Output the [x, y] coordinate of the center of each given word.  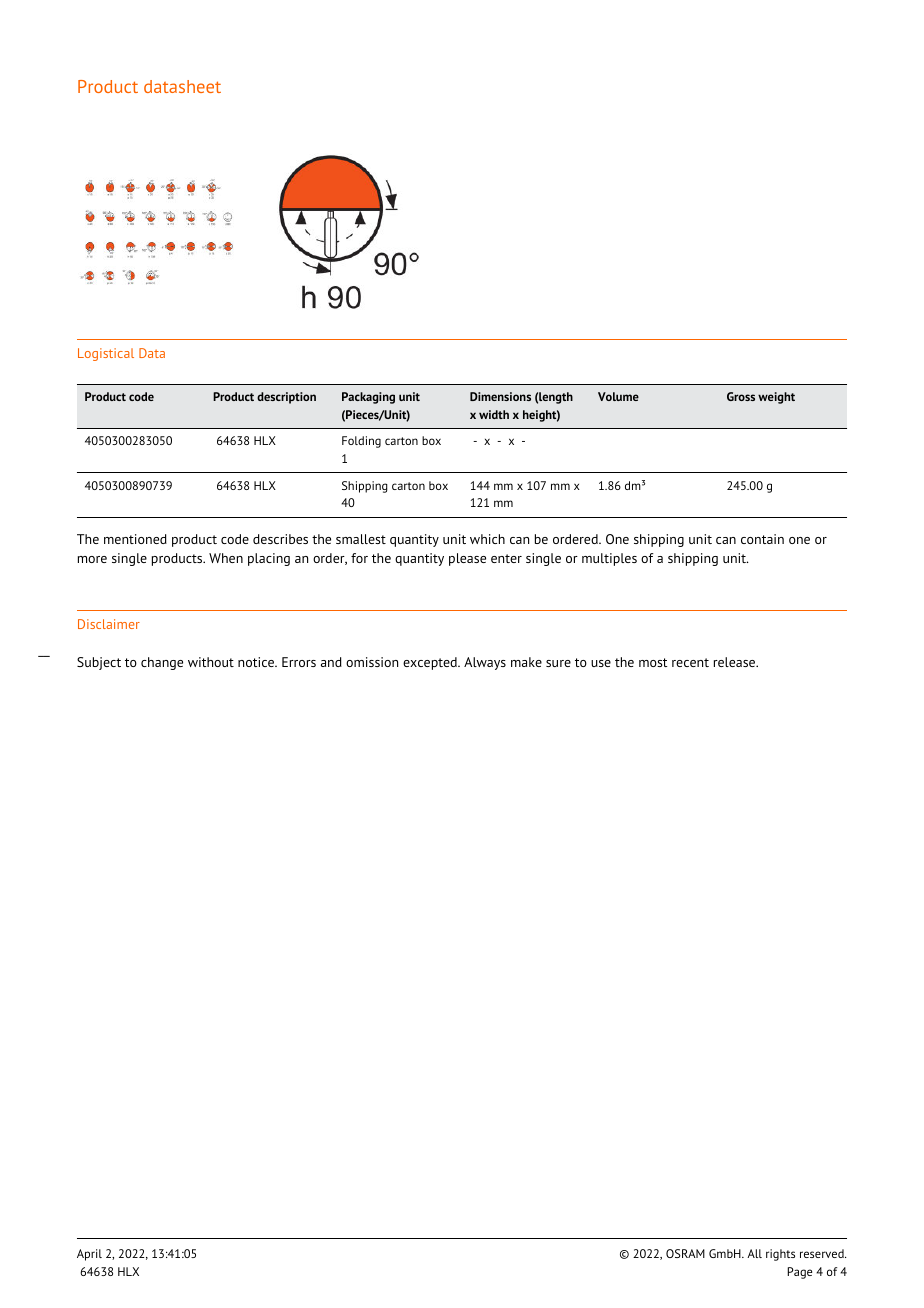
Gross [741, 396]
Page [799, 1273]
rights [780, 1255]
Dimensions [500, 396]
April [89, 1255]
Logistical [106, 354]
